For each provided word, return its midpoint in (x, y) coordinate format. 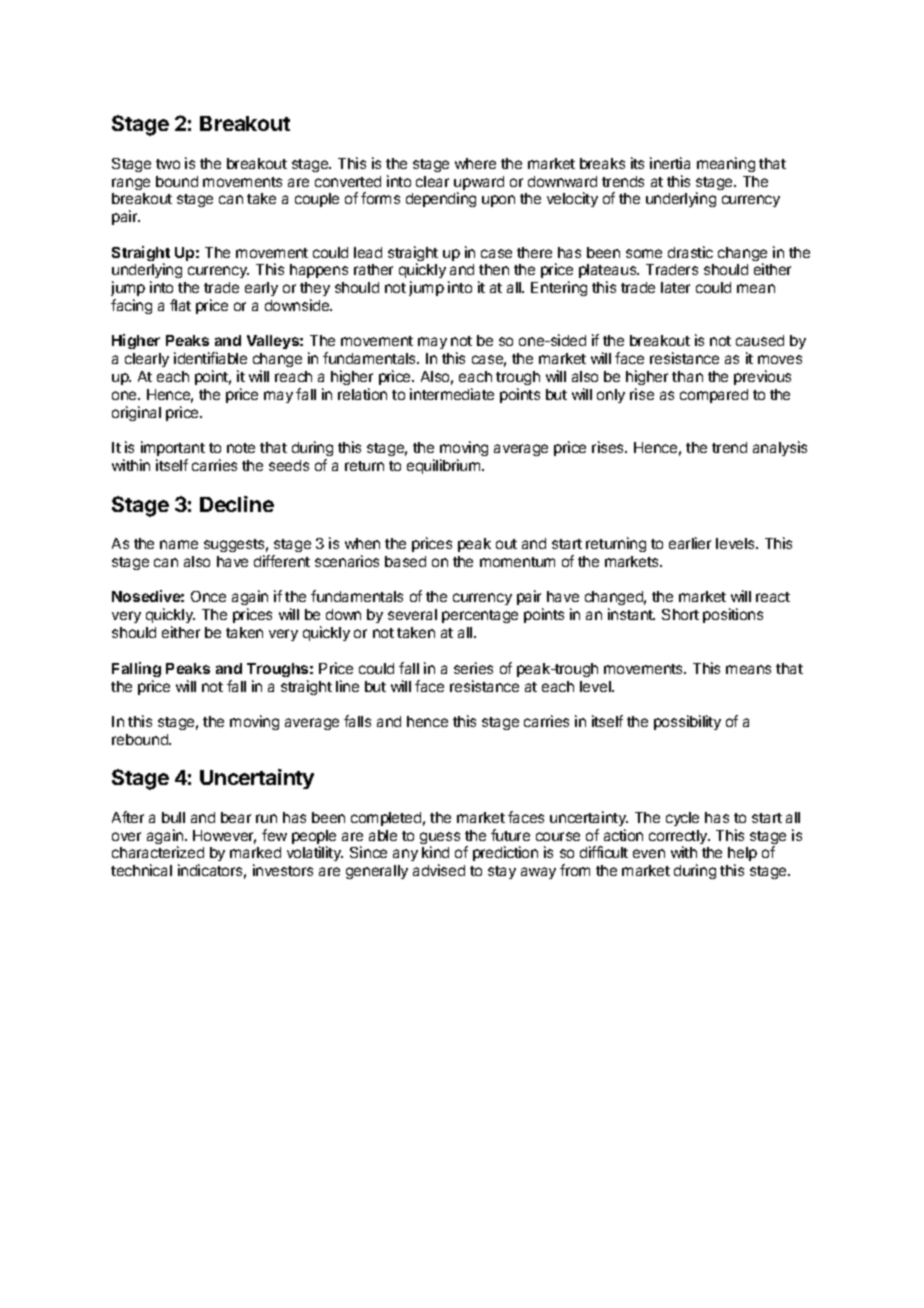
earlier (690, 543)
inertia (670, 163)
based (405, 561)
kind (435, 852)
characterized (158, 852)
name (179, 544)
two (168, 164)
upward (479, 184)
